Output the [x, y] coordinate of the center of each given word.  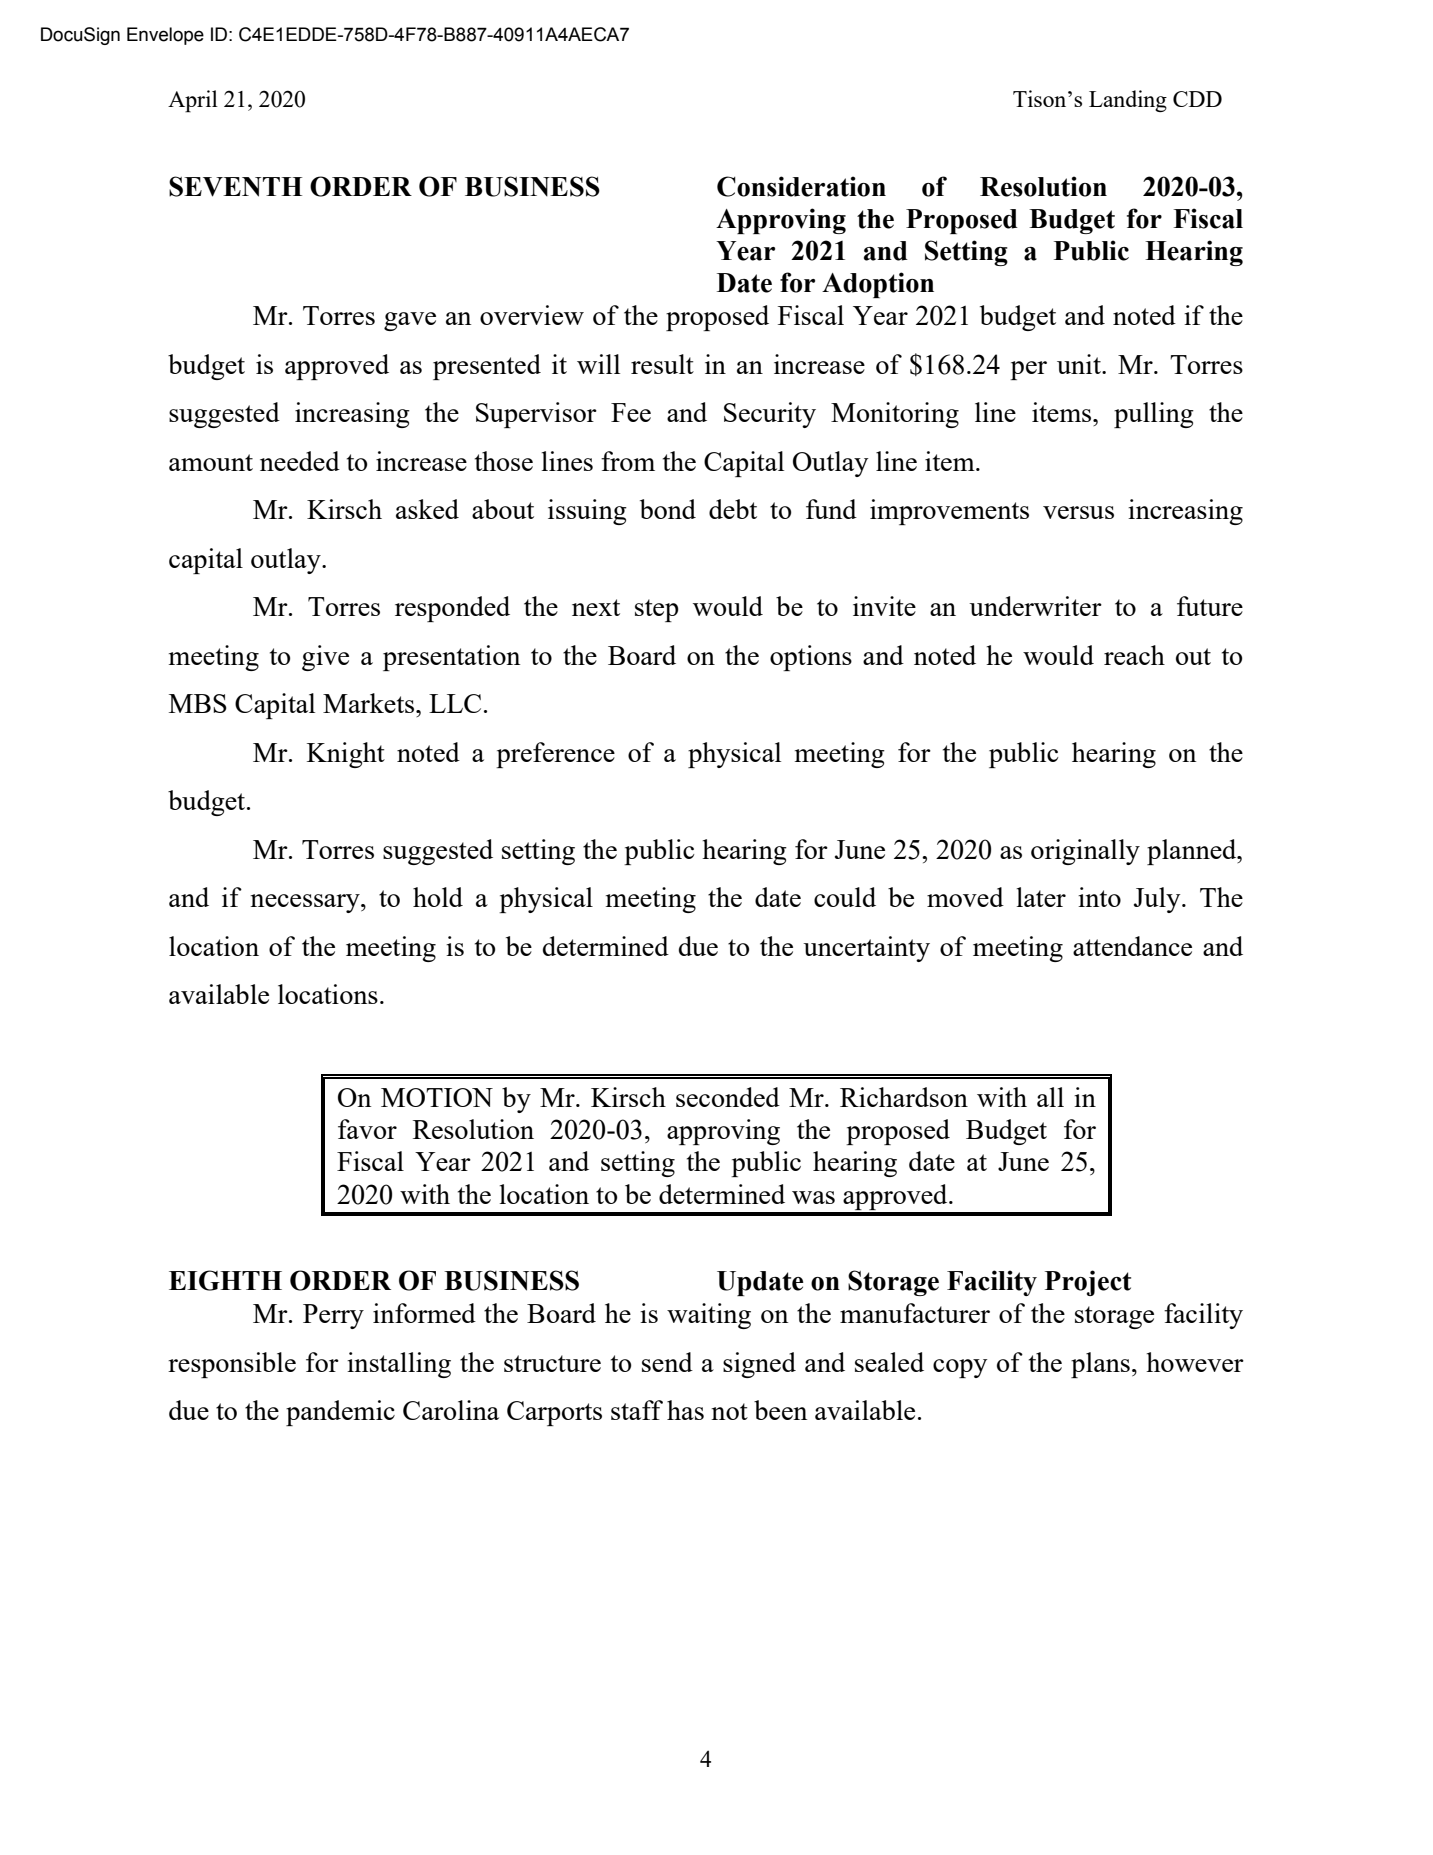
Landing [1128, 101]
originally [1085, 852]
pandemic [340, 1413]
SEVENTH [235, 186]
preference [555, 755]
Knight [346, 755]
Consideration [801, 186]
